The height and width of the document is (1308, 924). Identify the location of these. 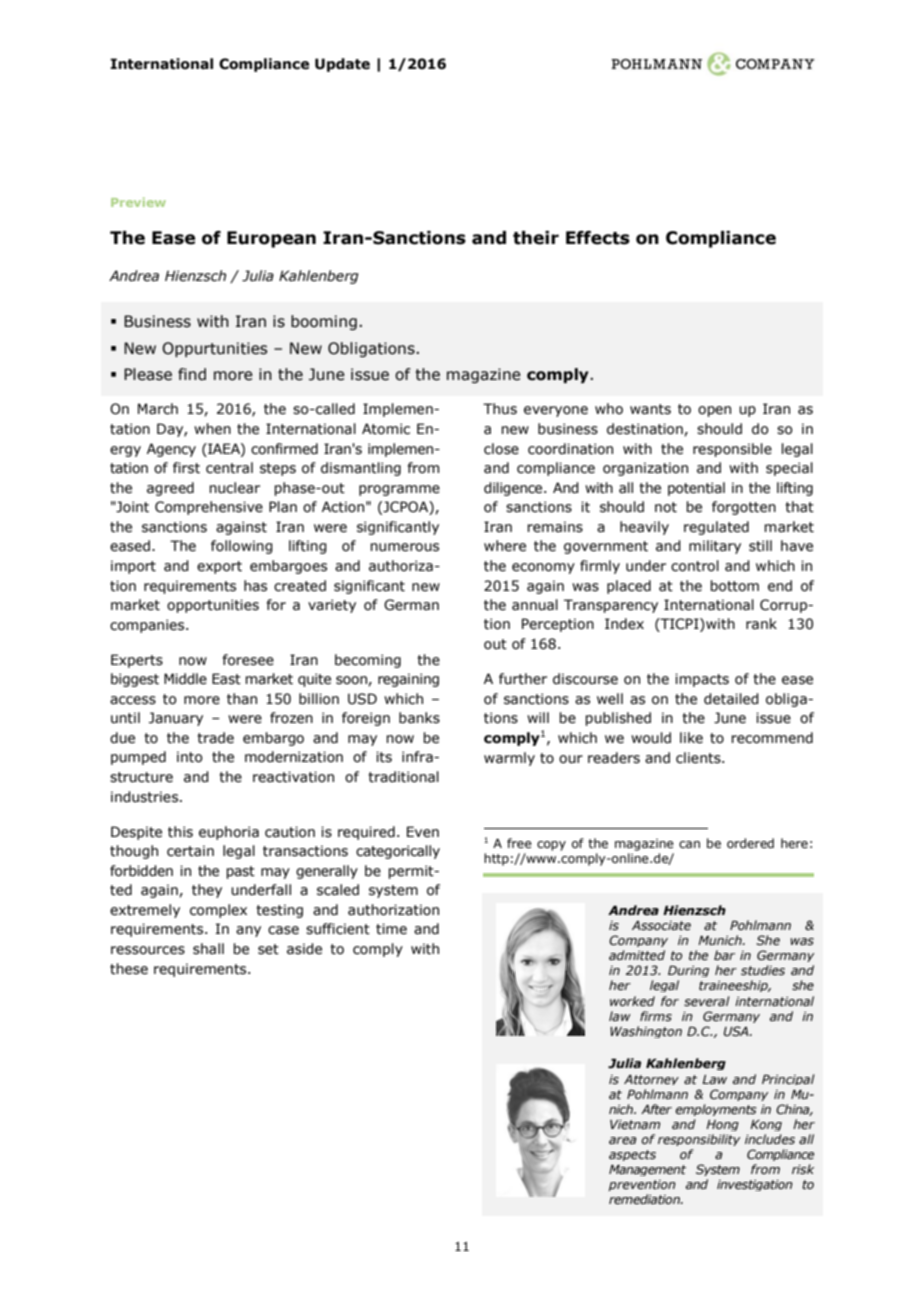
(129, 969).
